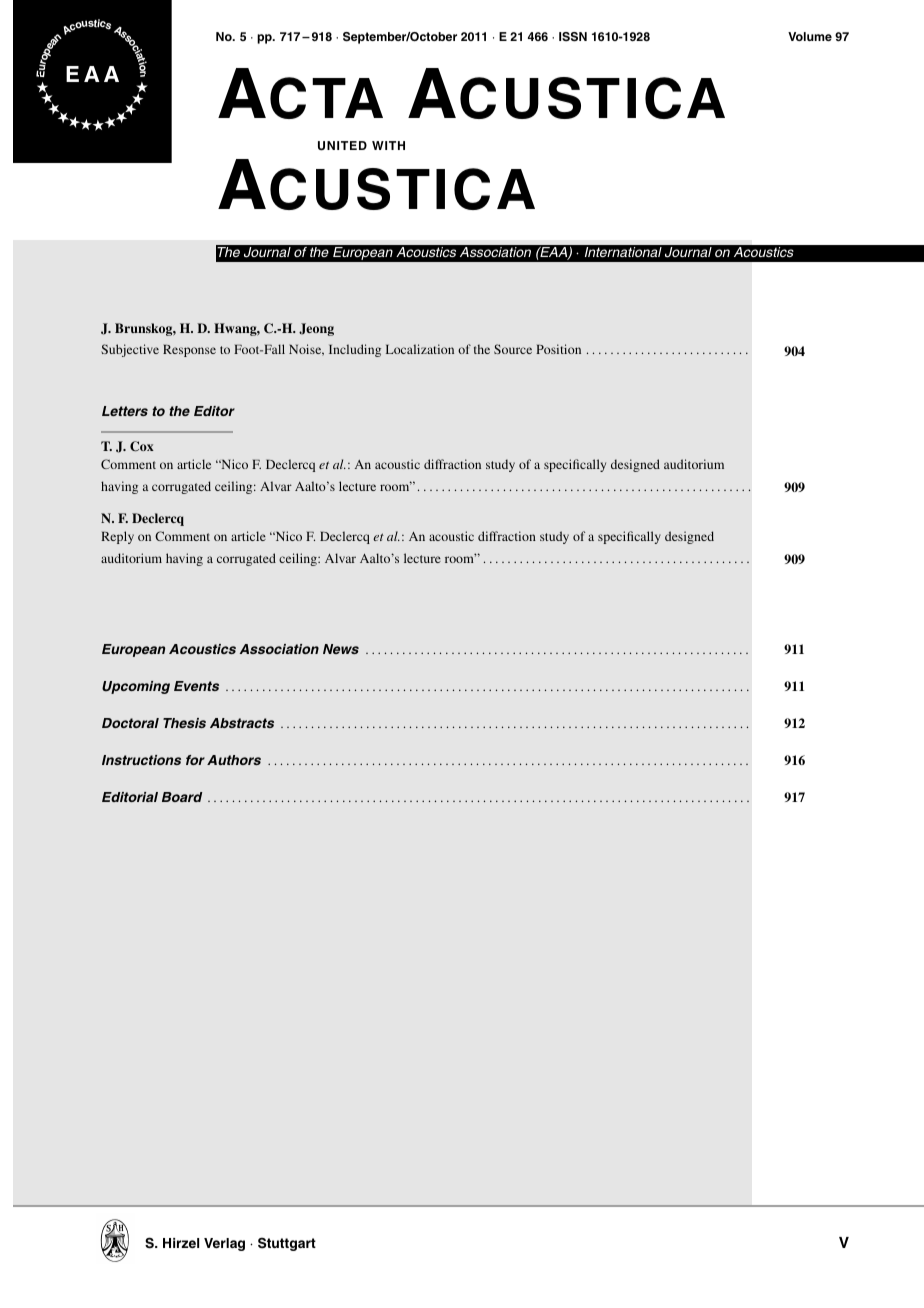 Image resolution: width=924 pixels, height=1308 pixels. Describe the element at coordinates (420, 349) in the page. I see `Localization` at that location.
